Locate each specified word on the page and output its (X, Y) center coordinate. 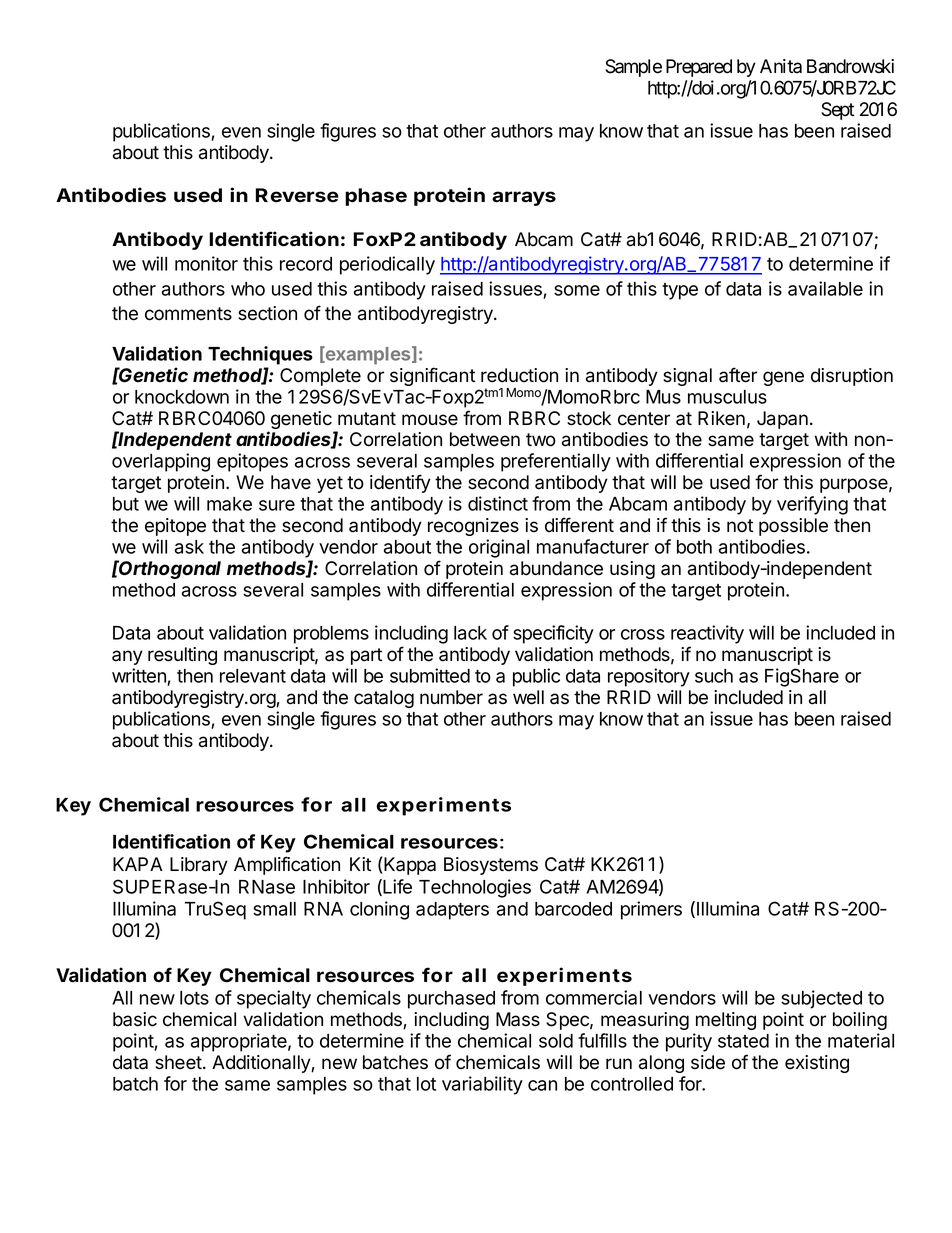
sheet (178, 1062)
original (499, 548)
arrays (524, 198)
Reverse (297, 195)
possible (793, 527)
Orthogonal (169, 569)
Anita (781, 66)
